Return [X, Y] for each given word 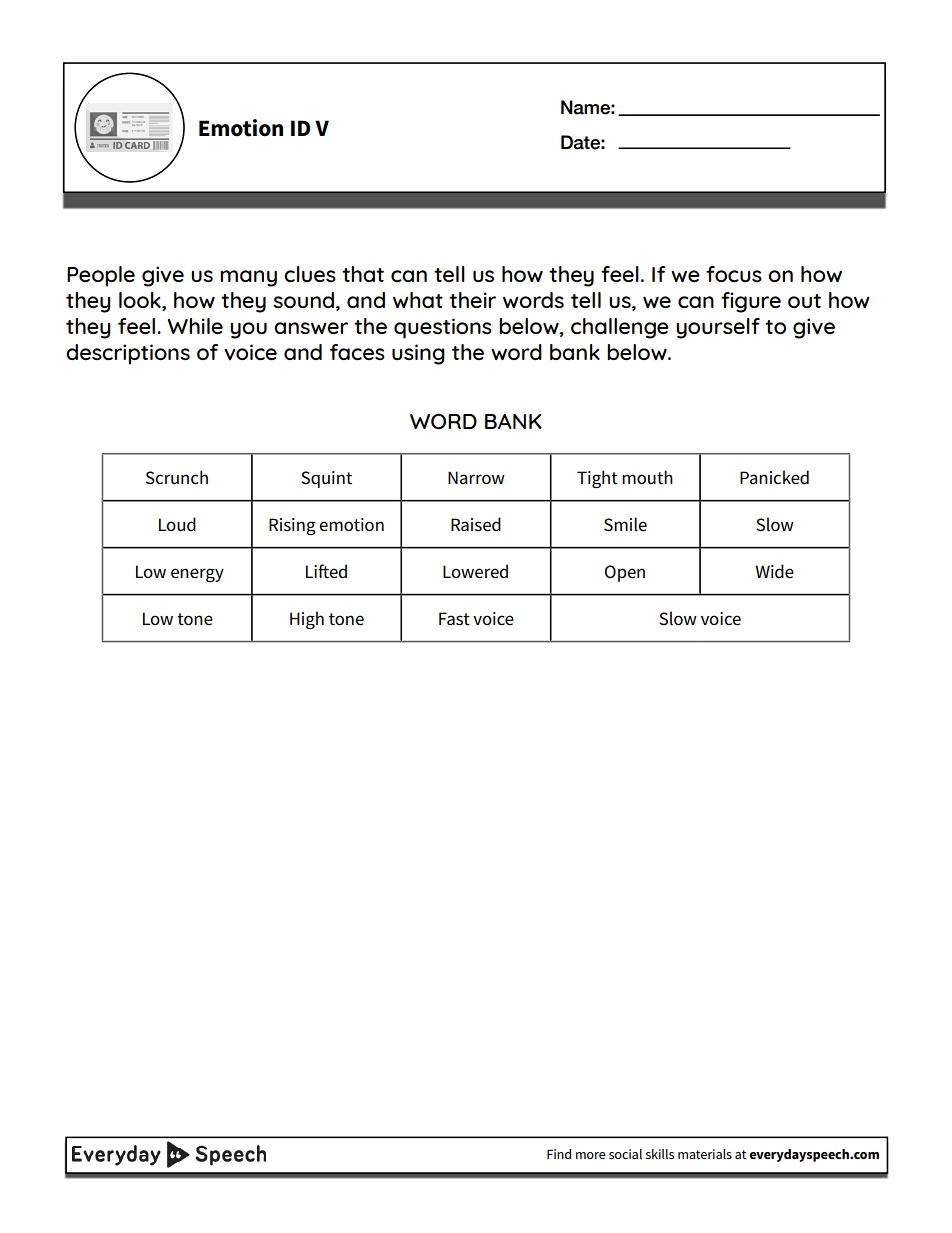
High [307, 620]
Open [625, 573]
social [625, 1154]
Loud [177, 524]
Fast [454, 619]
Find [559, 1154]
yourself [718, 328]
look [141, 301]
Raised [476, 524]
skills [660, 1154]
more [590, 1155]
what [418, 300]
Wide [774, 571]
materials [705, 1154]
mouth [647, 477]
